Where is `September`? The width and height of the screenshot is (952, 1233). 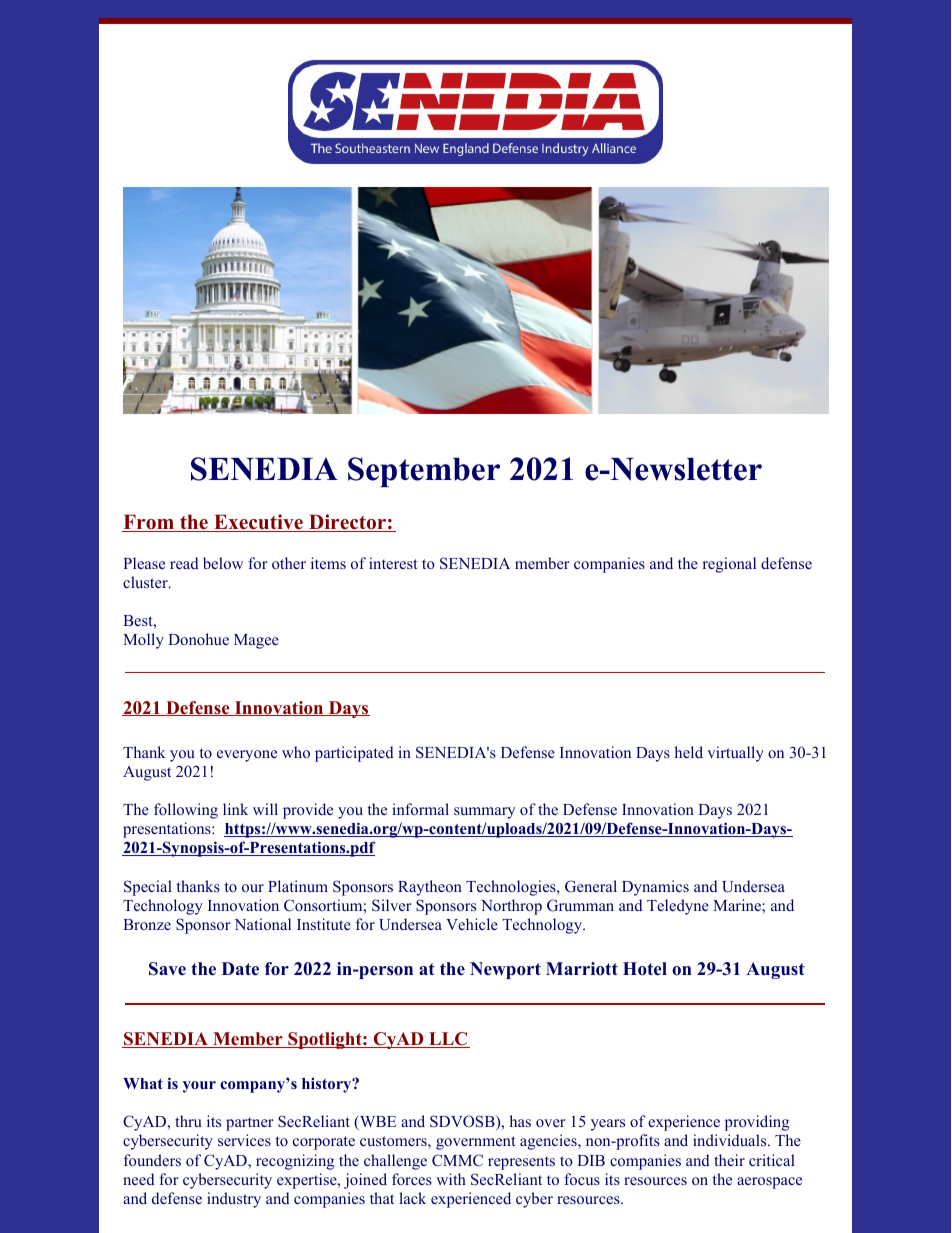
September is located at coordinates (424, 472).
